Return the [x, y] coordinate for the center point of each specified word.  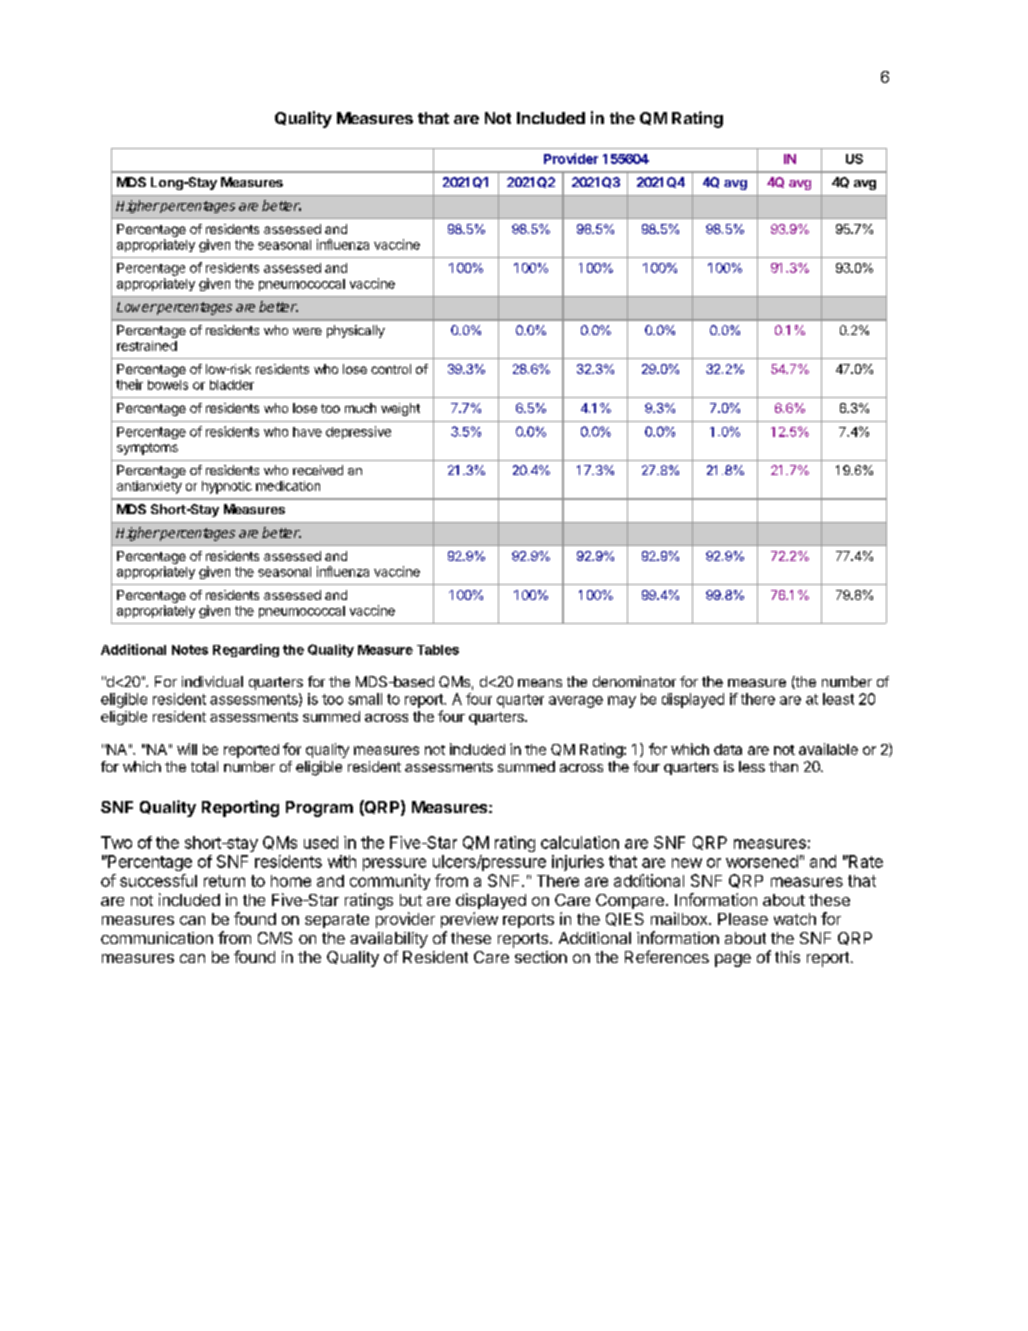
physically [356, 331]
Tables [438, 650]
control [391, 369]
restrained [147, 346]
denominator [634, 681]
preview [469, 920]
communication [157, 938]
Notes [190, 650]
